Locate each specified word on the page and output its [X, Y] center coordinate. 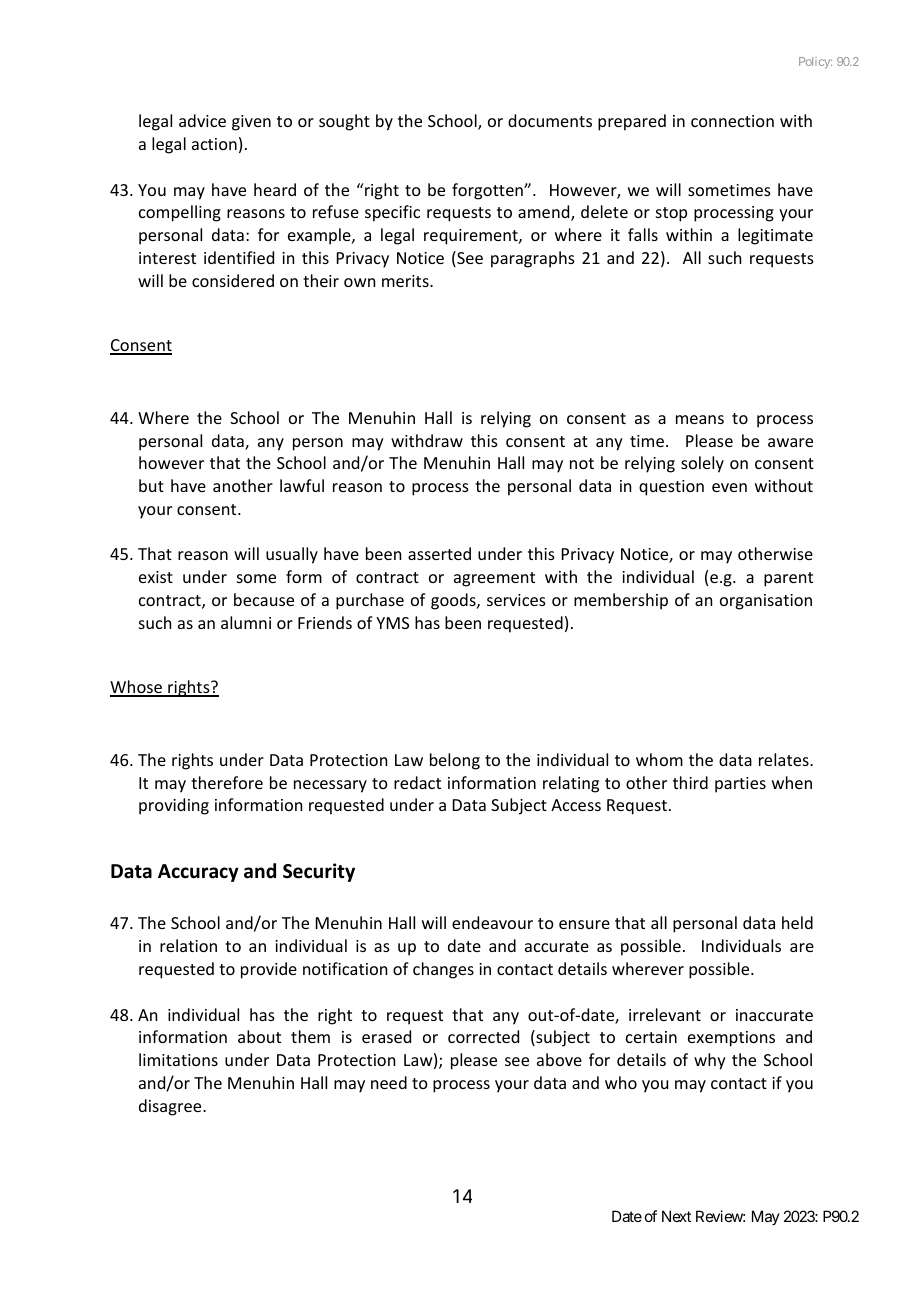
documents [550, 120]
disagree [171, 1107]
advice [202, 120]
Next [676, 1216]
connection [732, 121]
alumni [246, 622]
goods [454, 601]
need [389, 1082]
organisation [766, 602]
